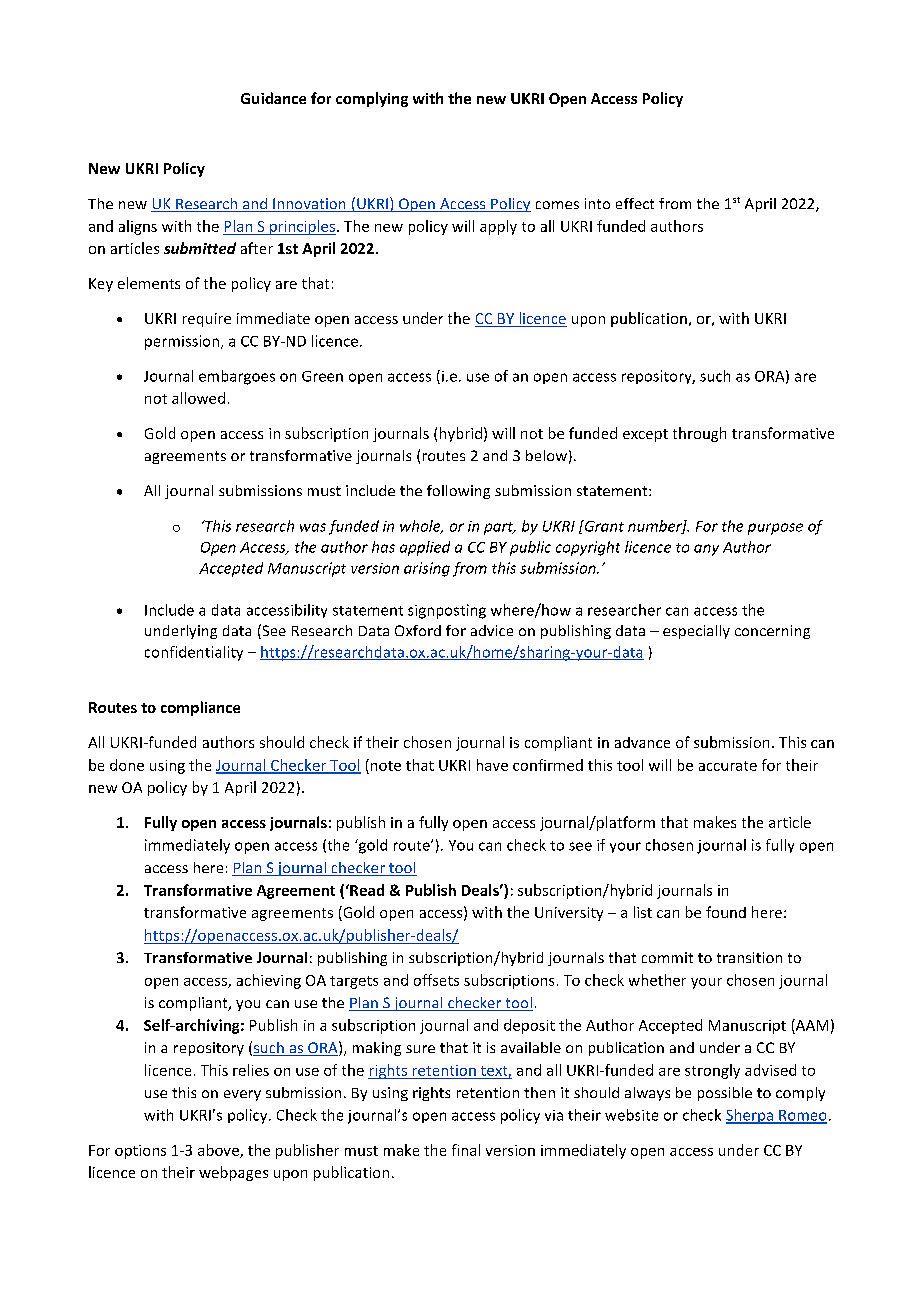  I want to click on apply, so click(498, 227).
